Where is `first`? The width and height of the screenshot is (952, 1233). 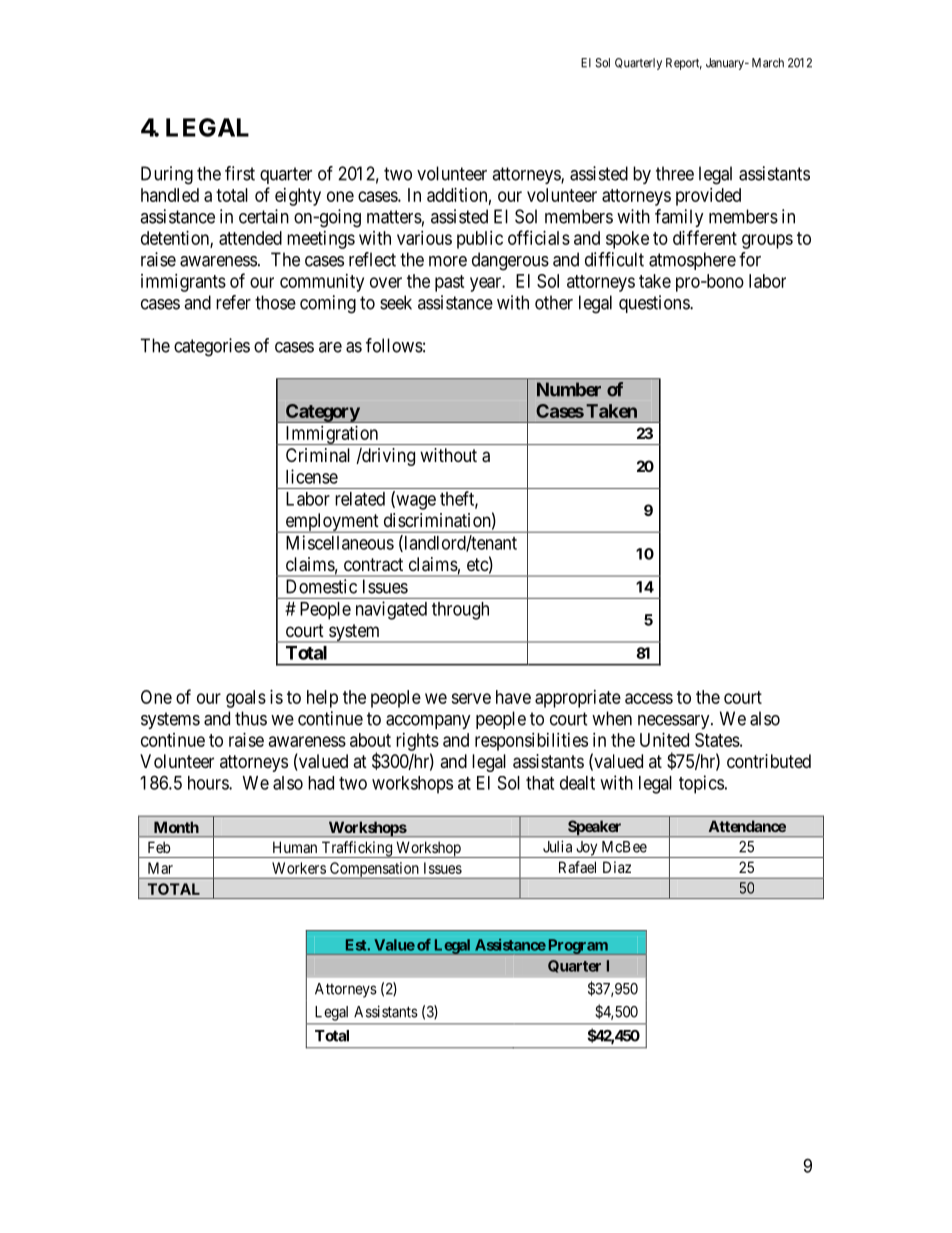 first is located at coordinates (240, 173).
